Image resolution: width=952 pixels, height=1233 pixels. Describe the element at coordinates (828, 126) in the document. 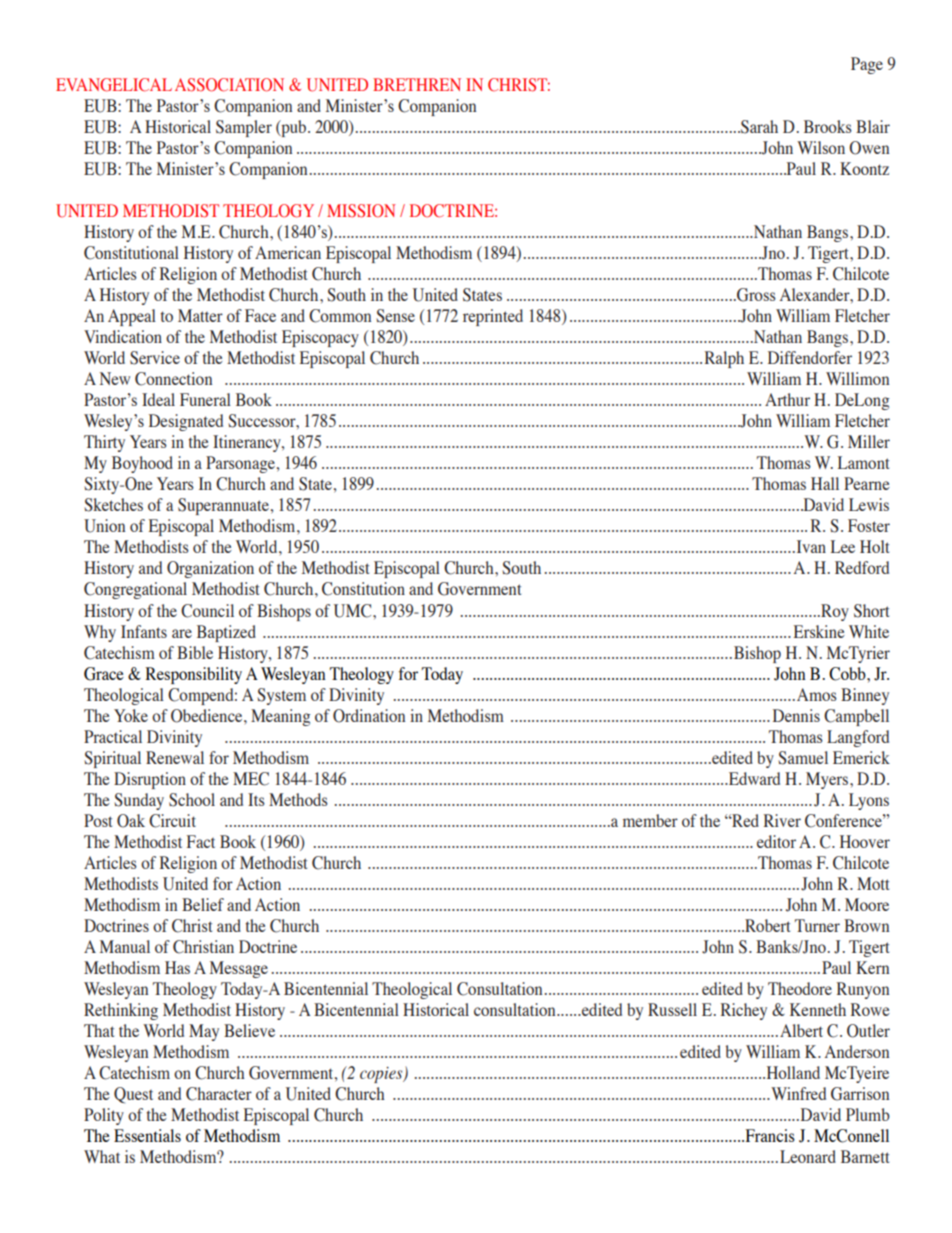

I see `Brooks` at that location.
